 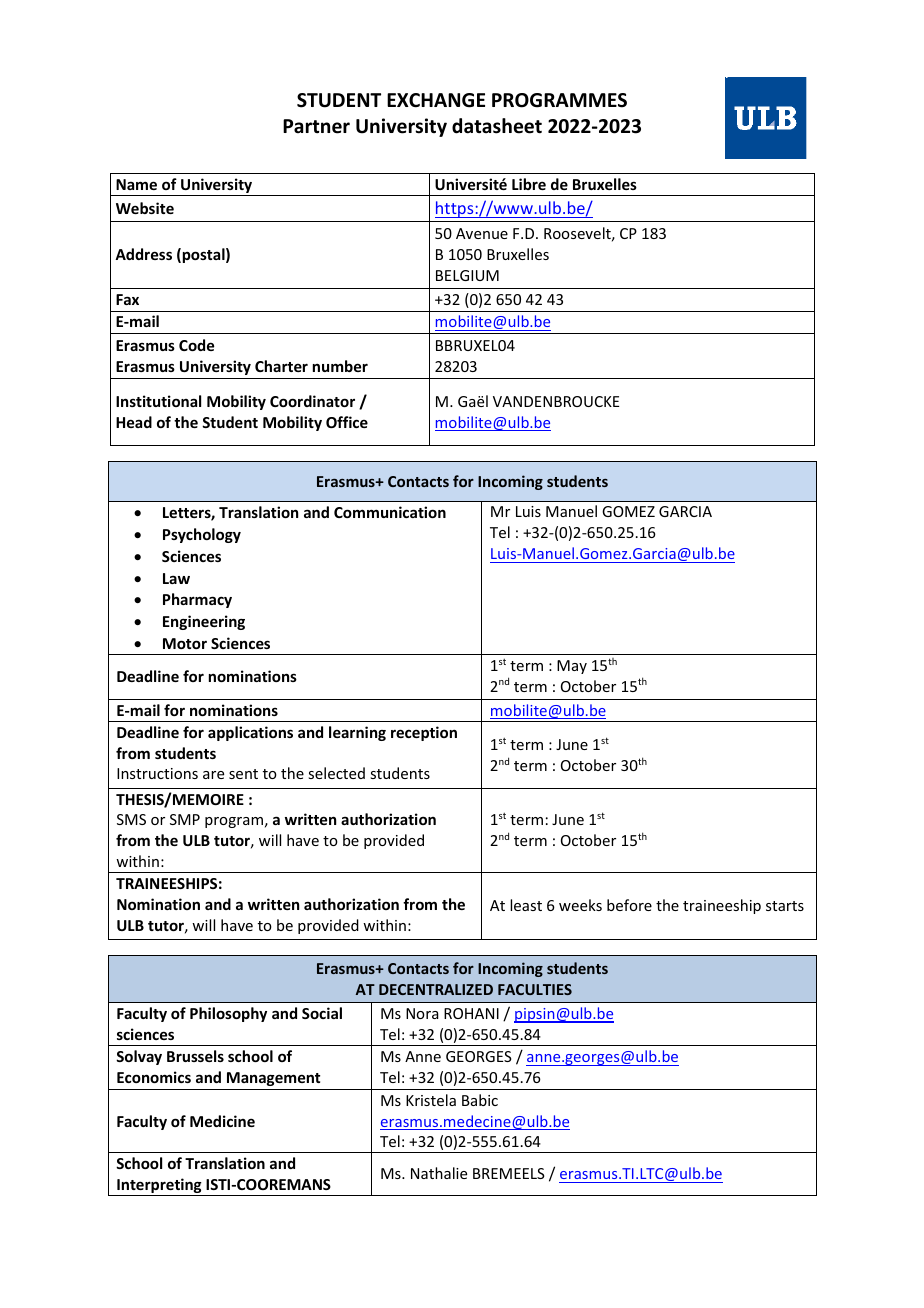 I want to click on Medicine, so click(x=222, y=1121).
